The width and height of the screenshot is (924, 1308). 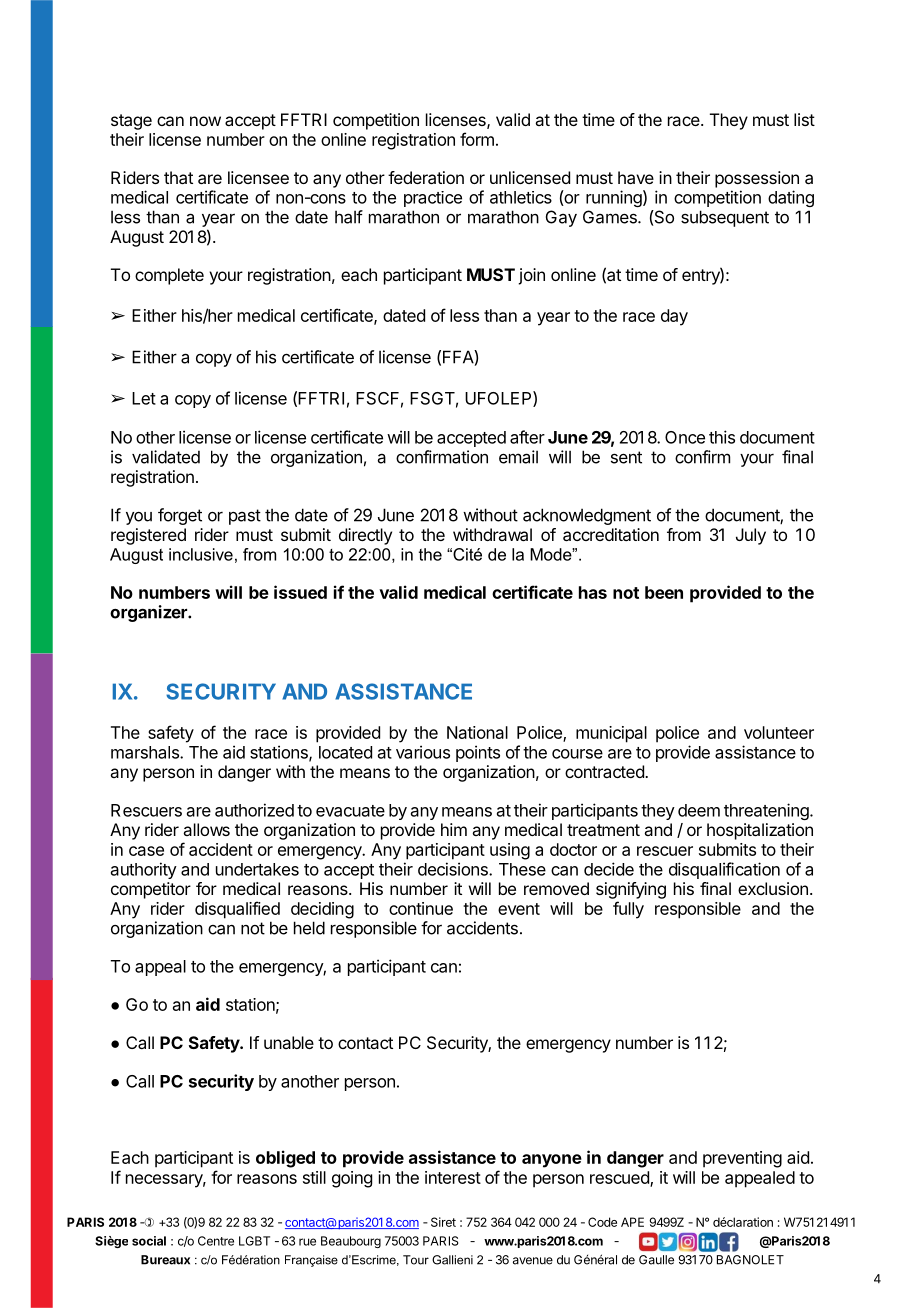 I want to click on Centre, so click(x=216, y=1241).
